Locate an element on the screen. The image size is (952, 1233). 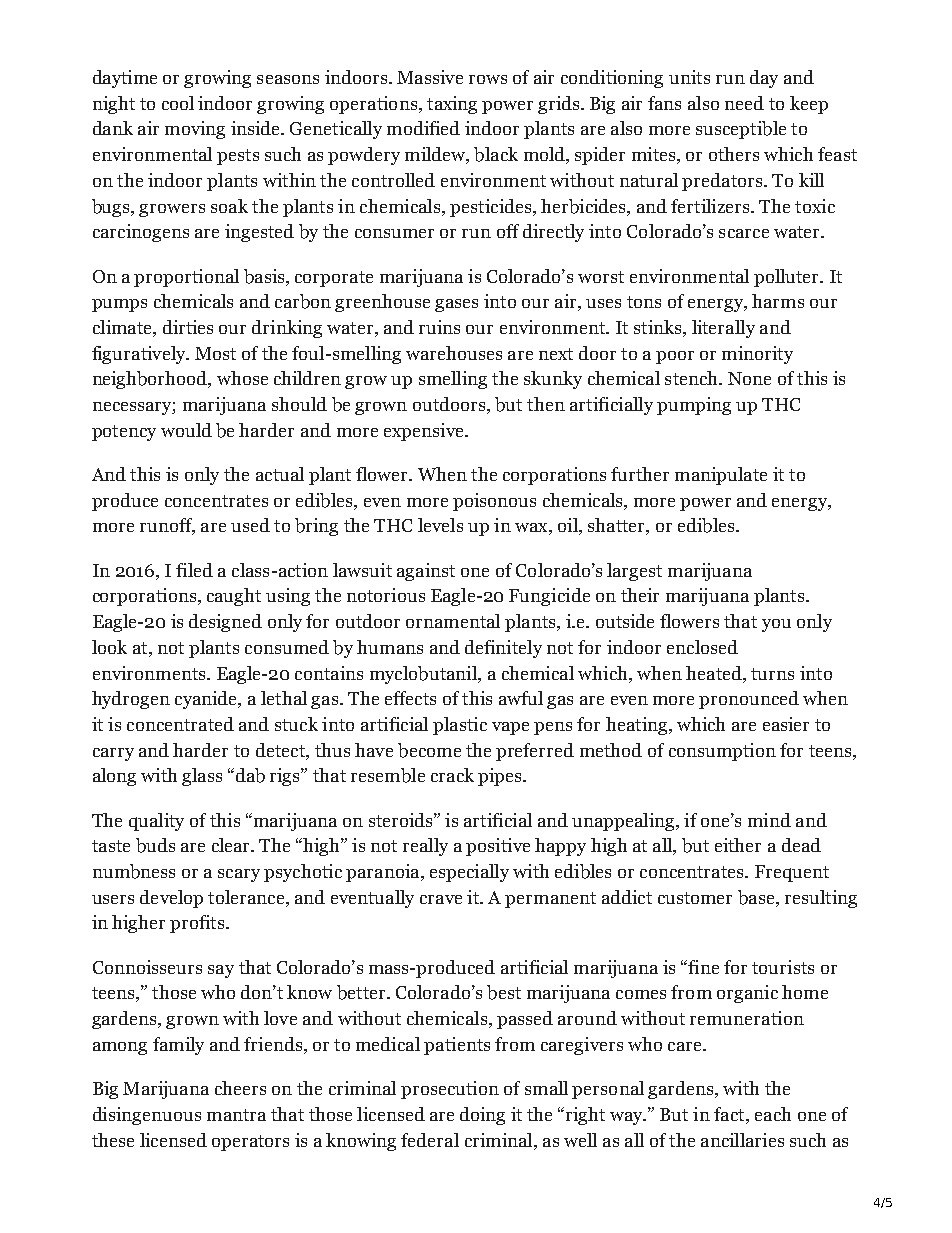
need is located at coordinates (744, 103).
